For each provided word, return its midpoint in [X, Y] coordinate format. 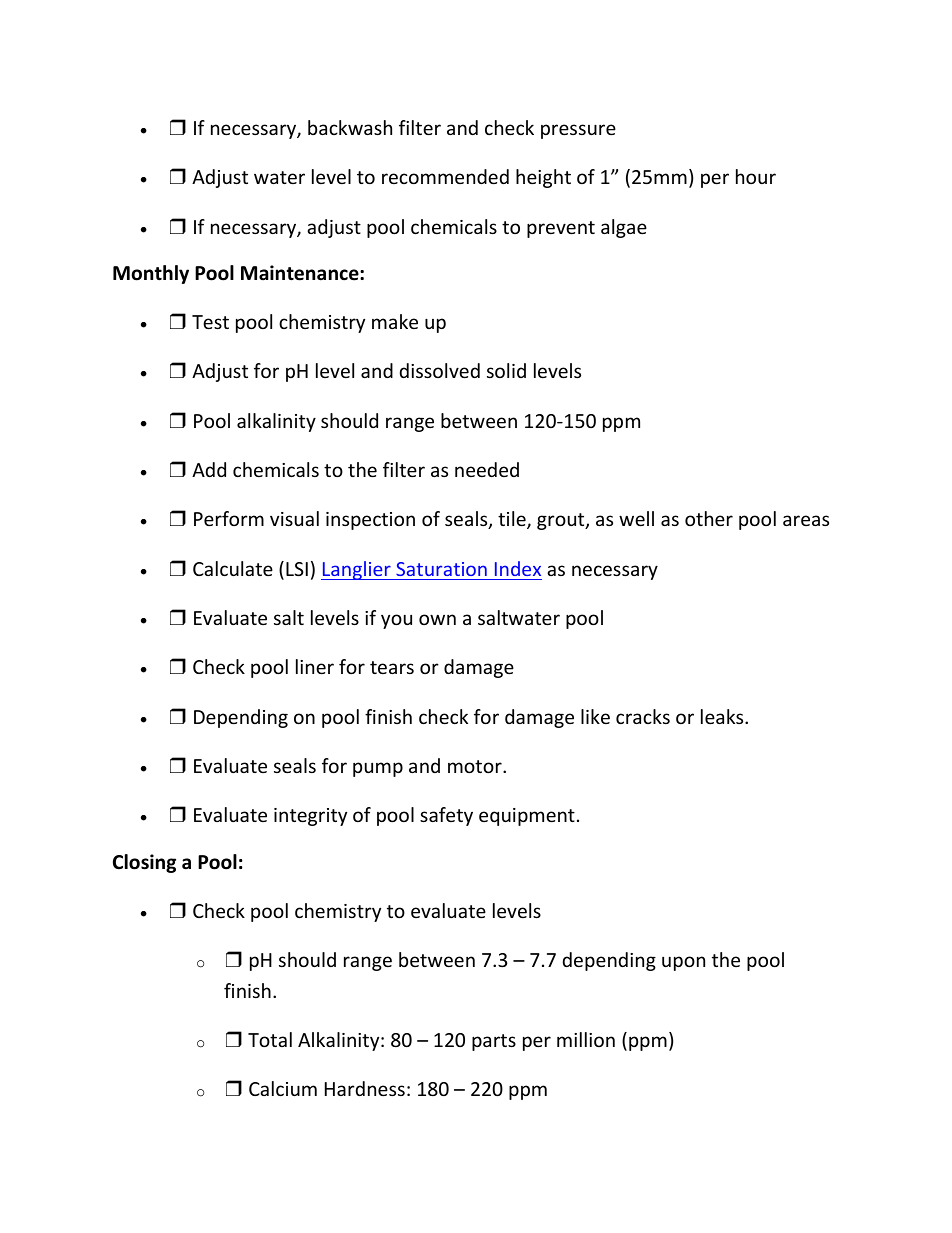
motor [476, 766]
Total [270, 1039]
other [709, 518]
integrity [310, 817]
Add [209, 469]
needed [487, 469]
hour [756, 176]
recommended [445, 176]
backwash [350, 127]
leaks [723, 716]
